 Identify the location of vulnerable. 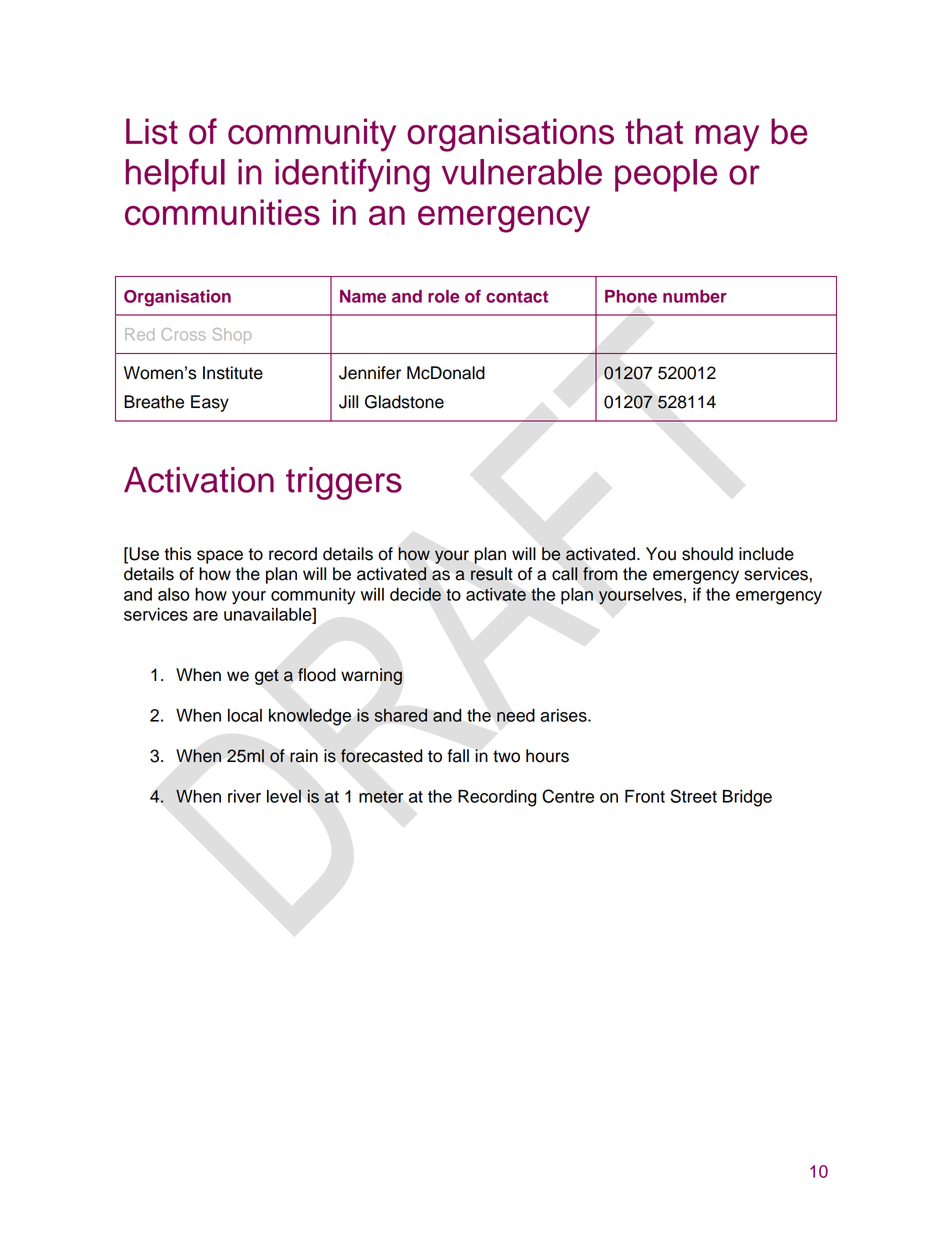
(522, 172).
